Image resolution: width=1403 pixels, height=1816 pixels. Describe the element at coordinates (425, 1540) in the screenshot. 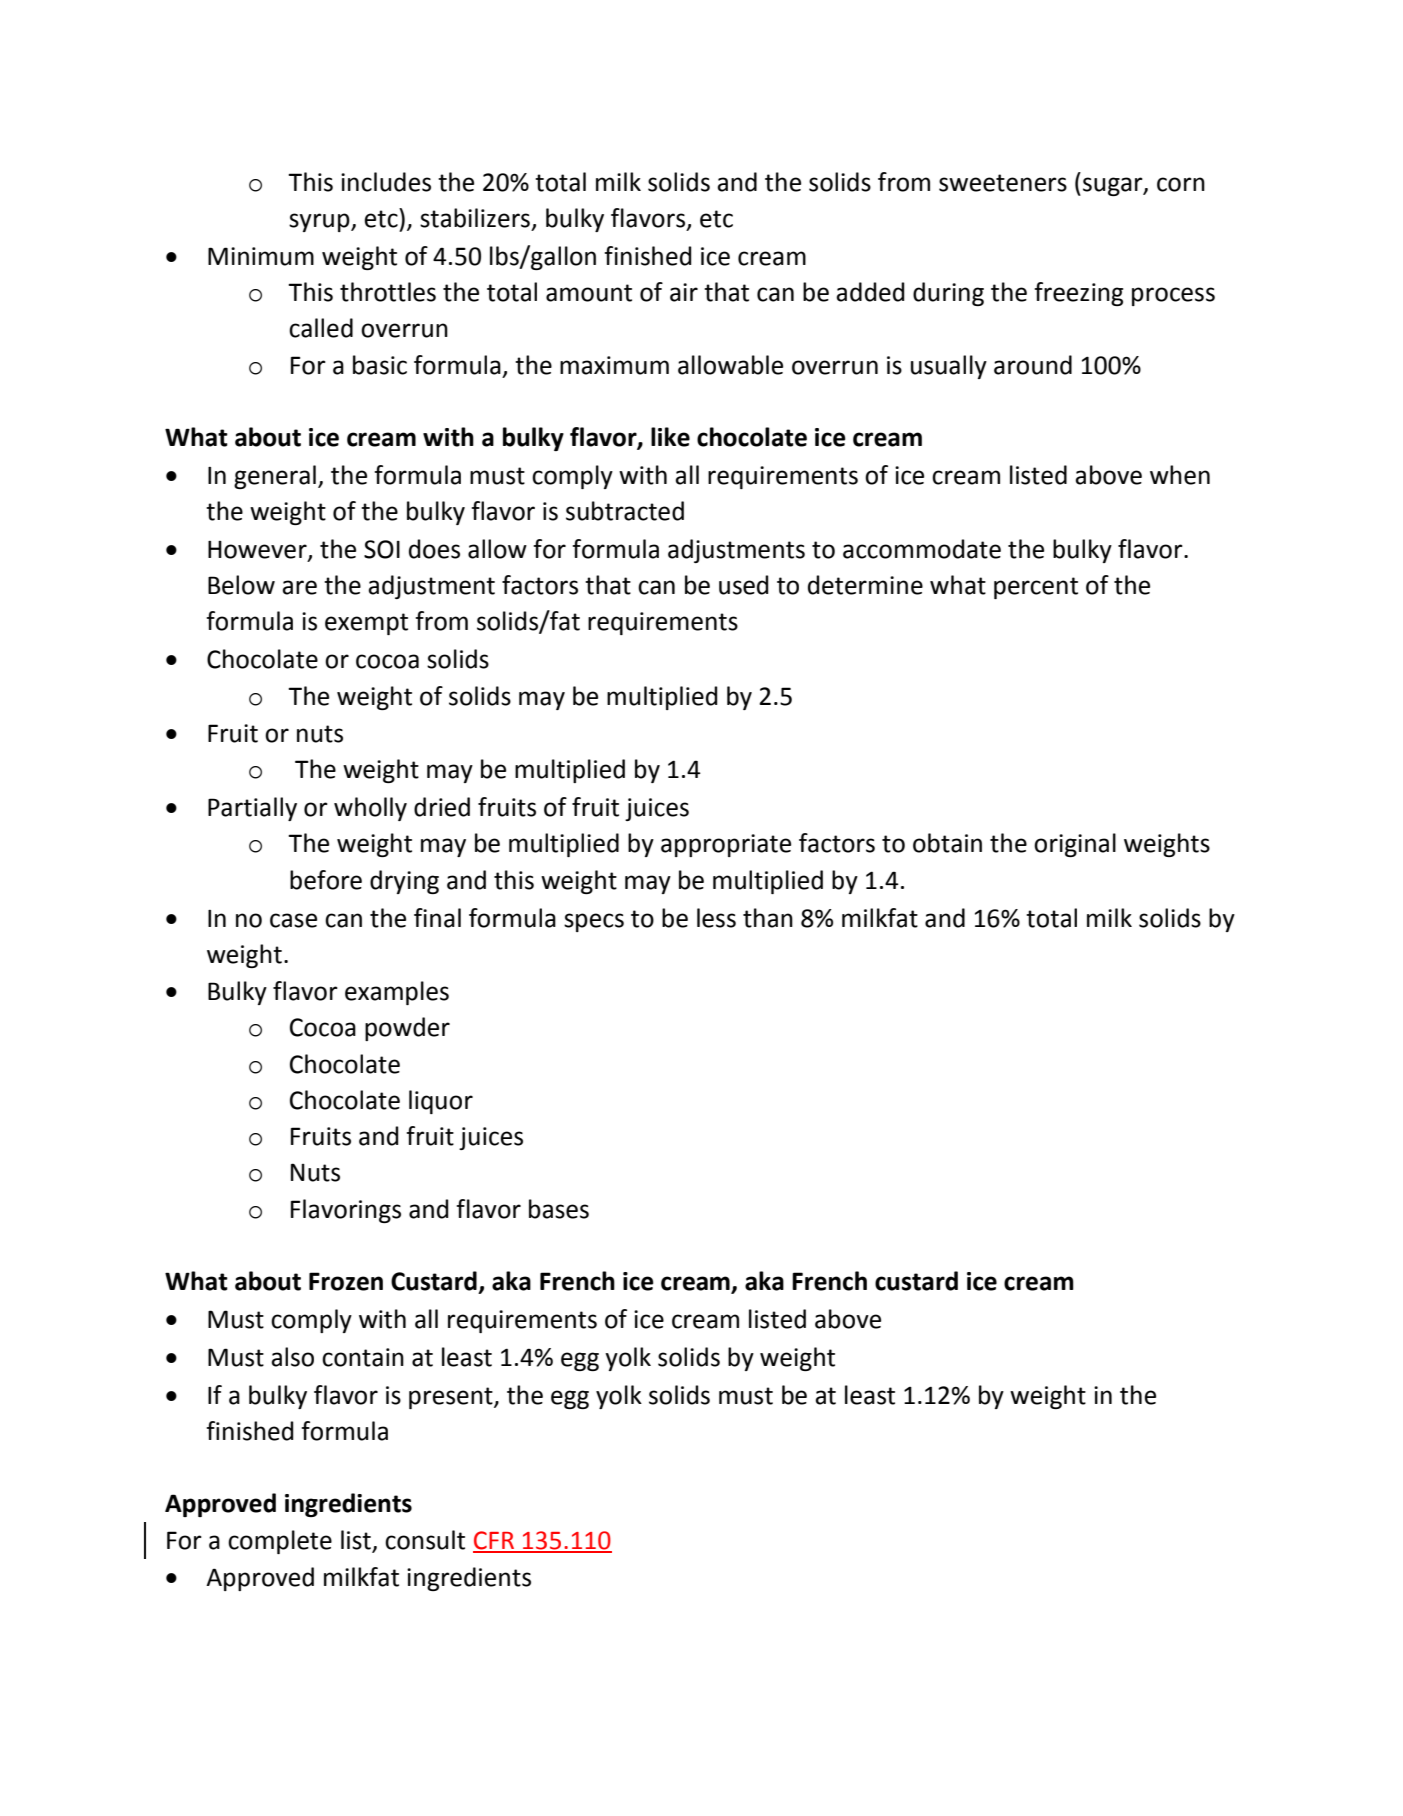

I see `consult` at that location.
